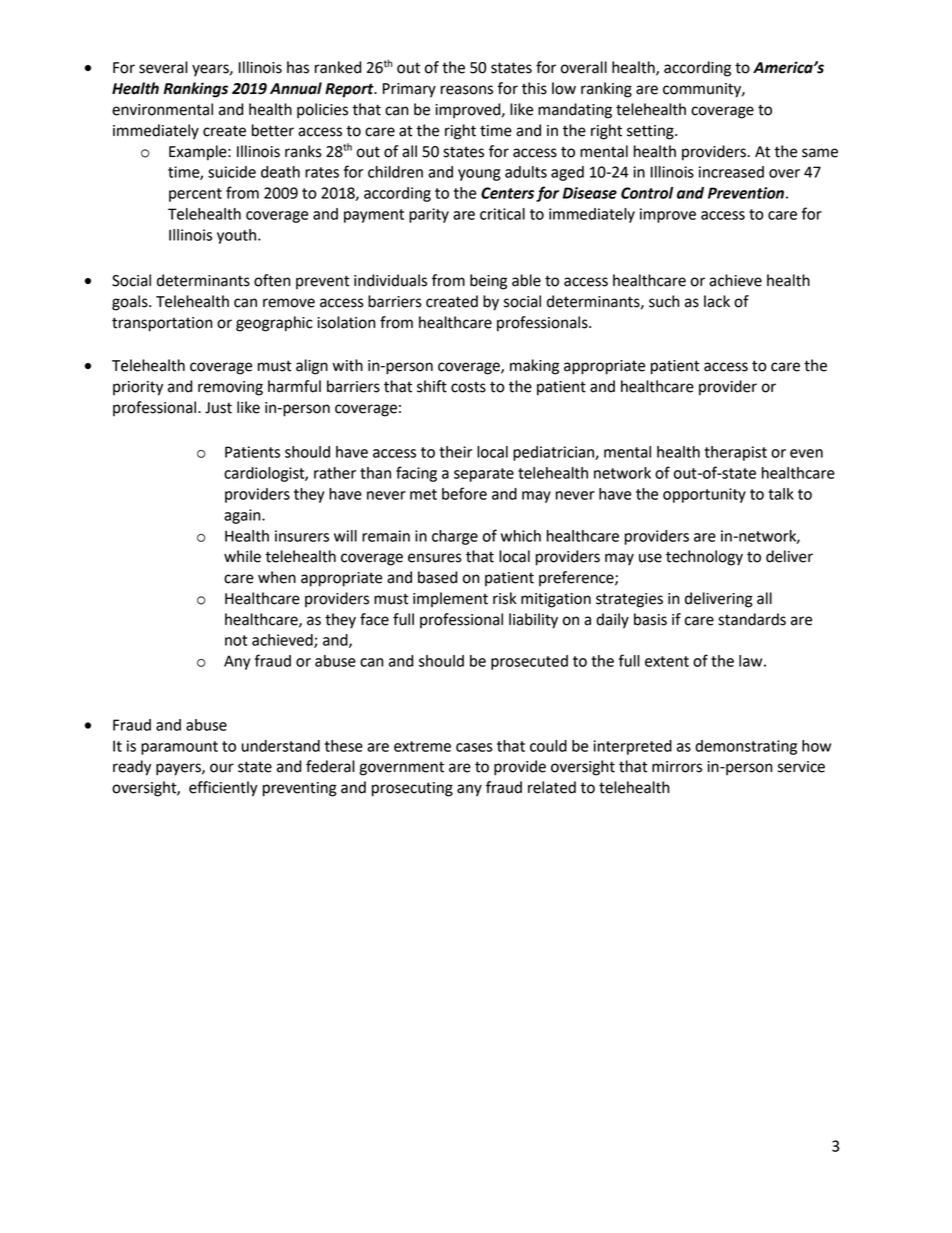 The image size is (952, 1233). Describe the element at coordinates (488, 282) in the document. I see `being` at that location.
